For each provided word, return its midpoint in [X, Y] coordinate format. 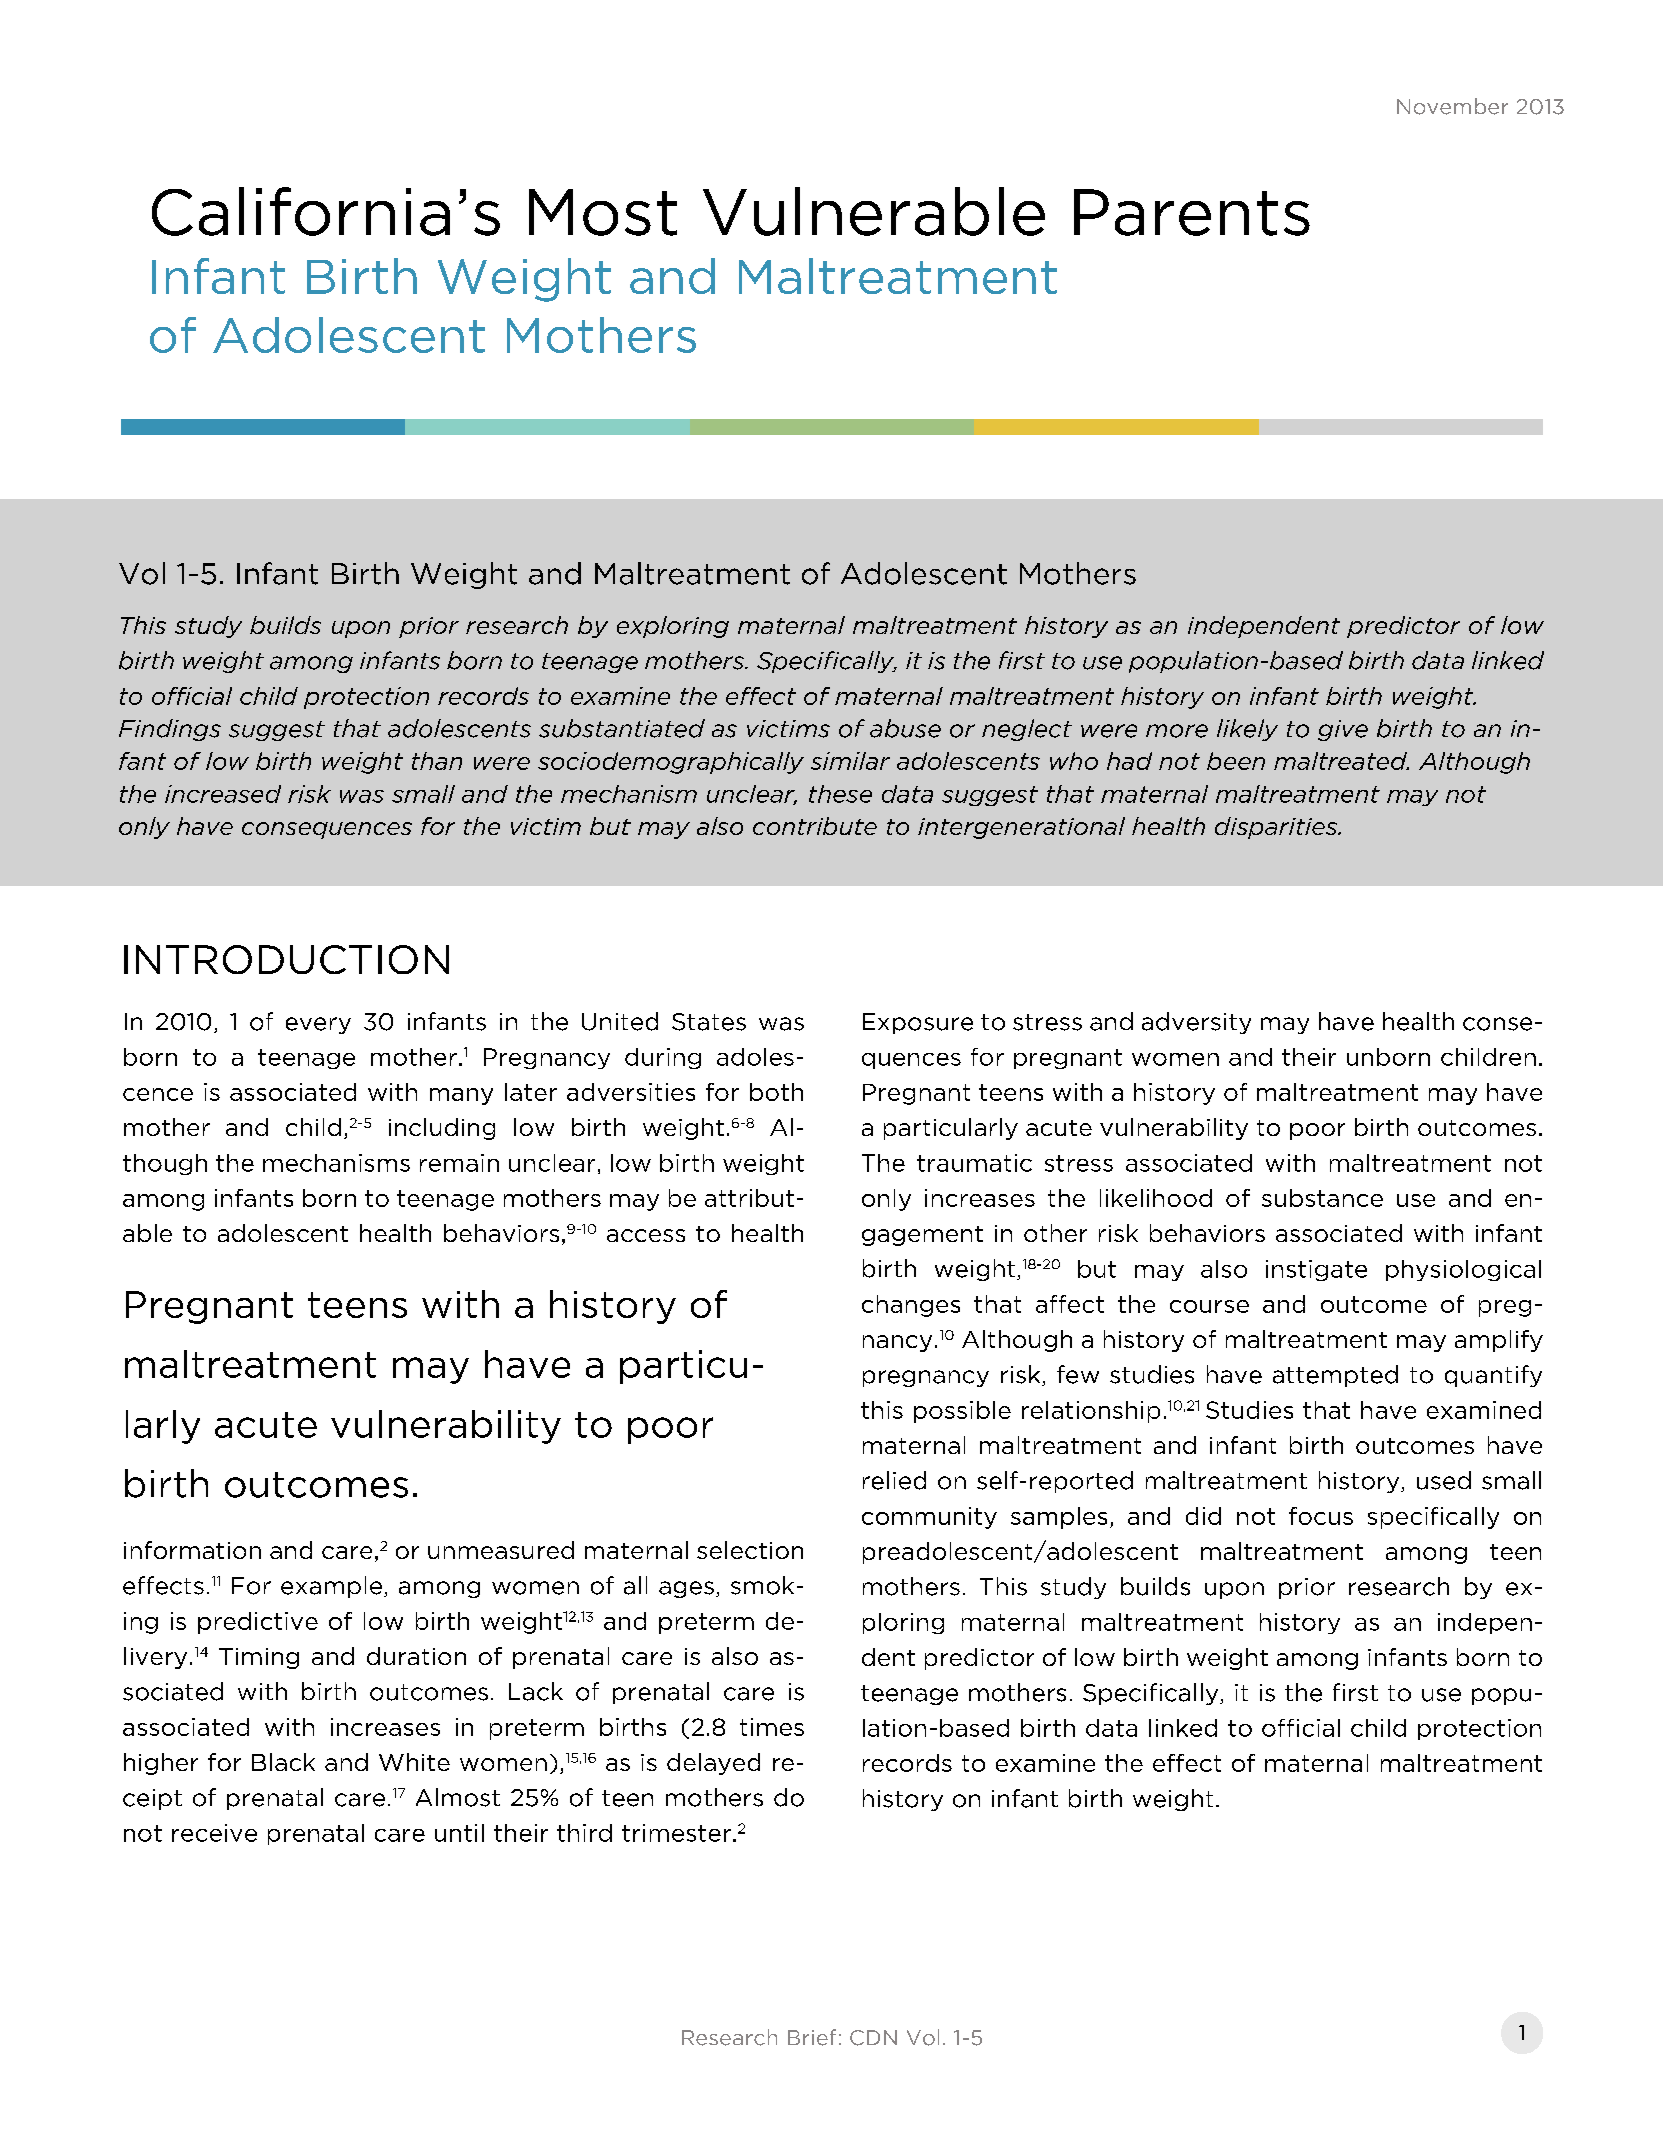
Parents [1192, 212]
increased [223, 794]
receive [214, 1833]
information [192, 1550]
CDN [873, 2038]
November [1452, 106]
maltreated [1341, 761]
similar [850, 761]
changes [911, 1306]
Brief [812, 2037]
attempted [1335, 1376]
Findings [170, 730]
